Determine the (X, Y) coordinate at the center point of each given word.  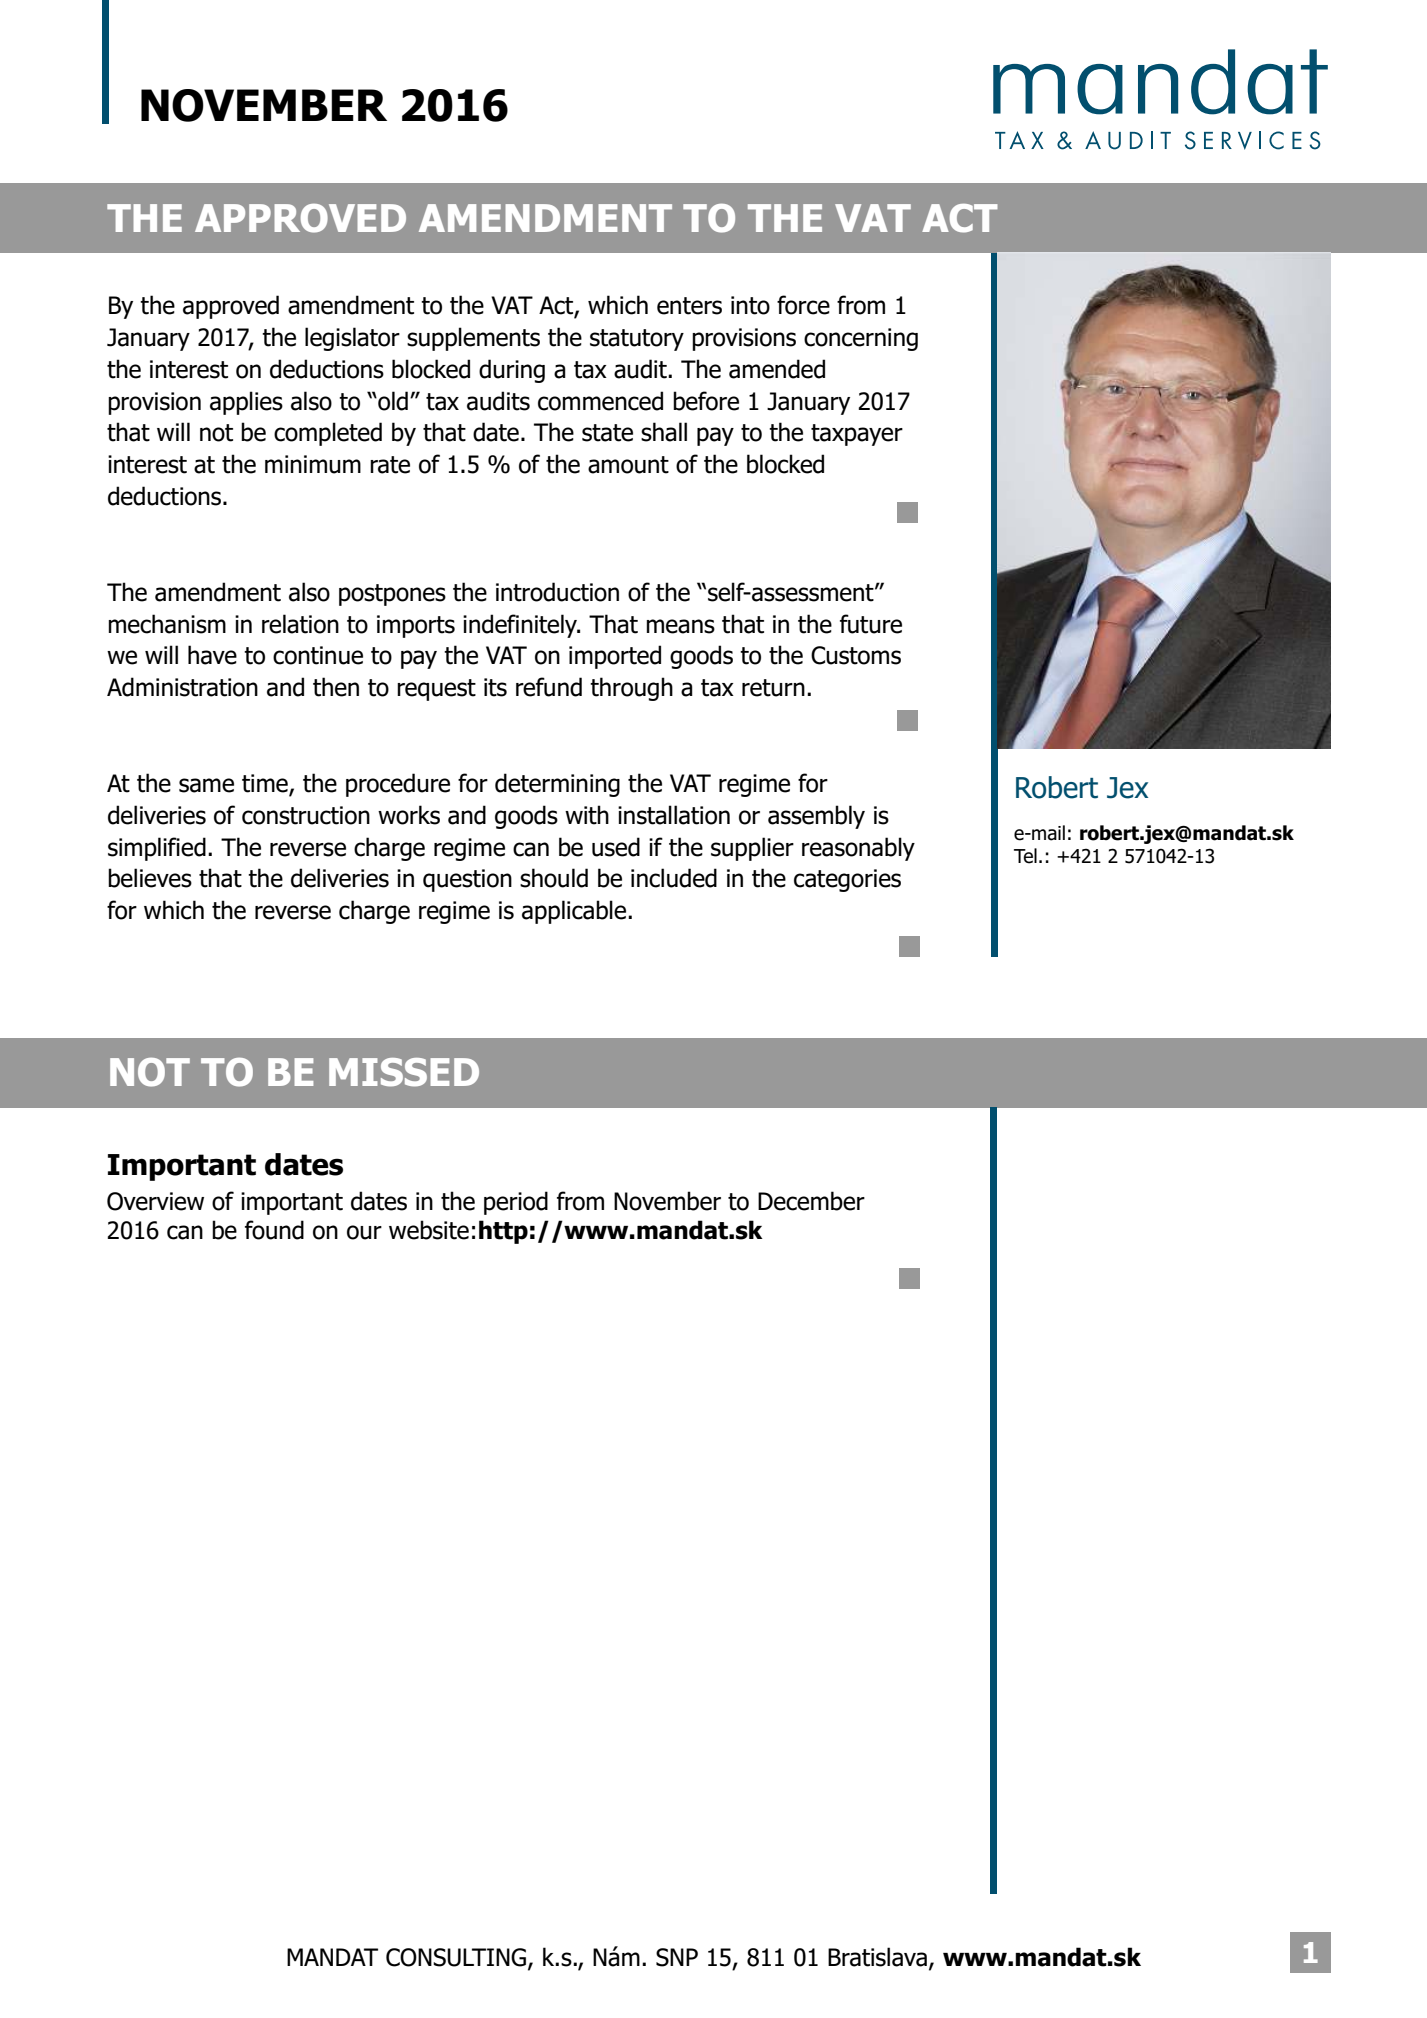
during (512, 371)
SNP (677, 1957)
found (274, 1230)
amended (777, 369)
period (516, 1203)
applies (246, 403)
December (811, 1201)
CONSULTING (456, 1957)
